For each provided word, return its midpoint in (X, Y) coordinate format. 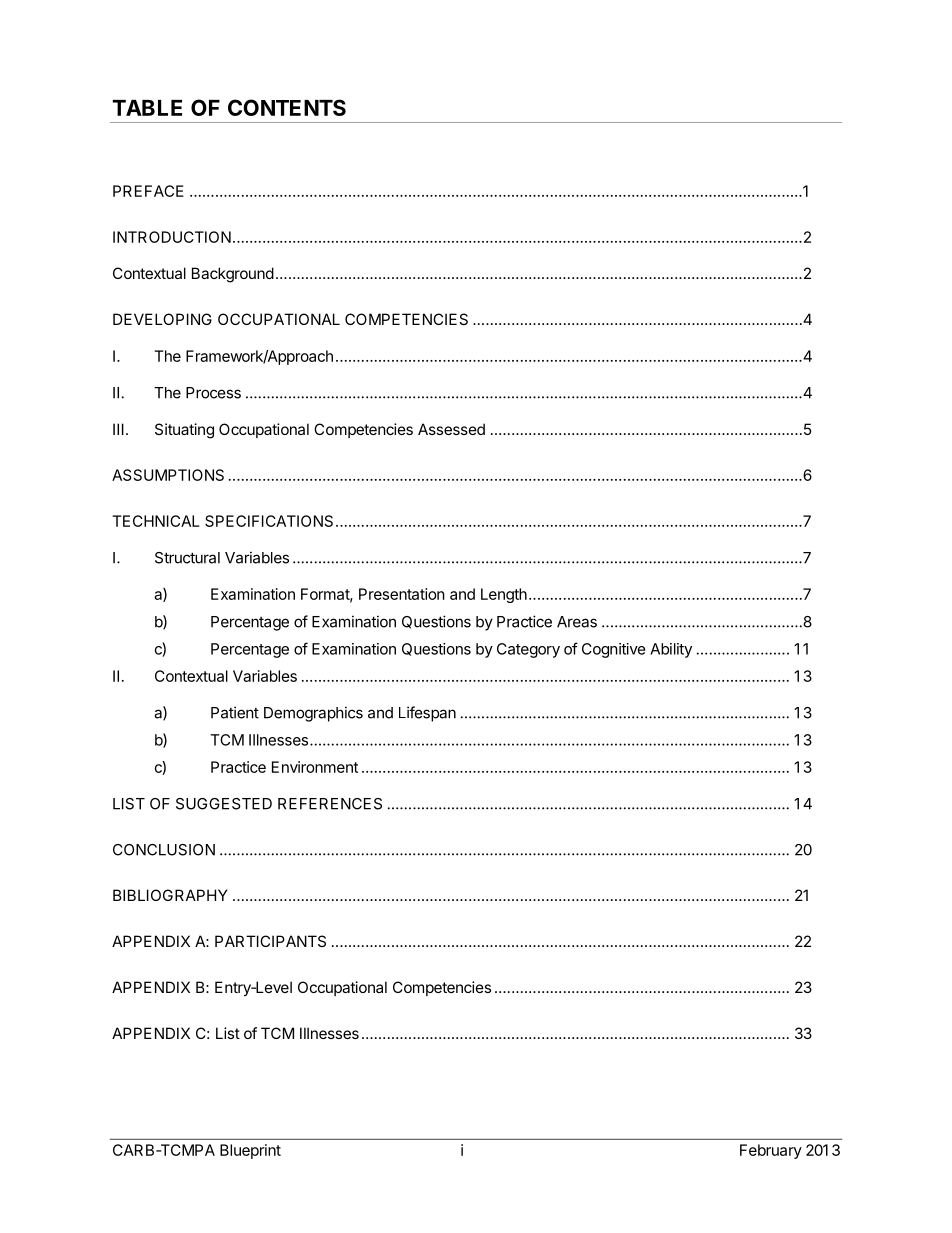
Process (213, 393)
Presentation (402, 594)
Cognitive (614, 650)
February (771, 1151)
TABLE (147, 108)
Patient (235, 712)
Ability (671, 650)
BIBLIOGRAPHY (170, 895)
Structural (187, 558)
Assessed (451, 429)
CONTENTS (287, 107)
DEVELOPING (162, 319)
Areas (577, 622)
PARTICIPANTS (270, 941)
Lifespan (427, 714)
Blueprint (250, 1151)
